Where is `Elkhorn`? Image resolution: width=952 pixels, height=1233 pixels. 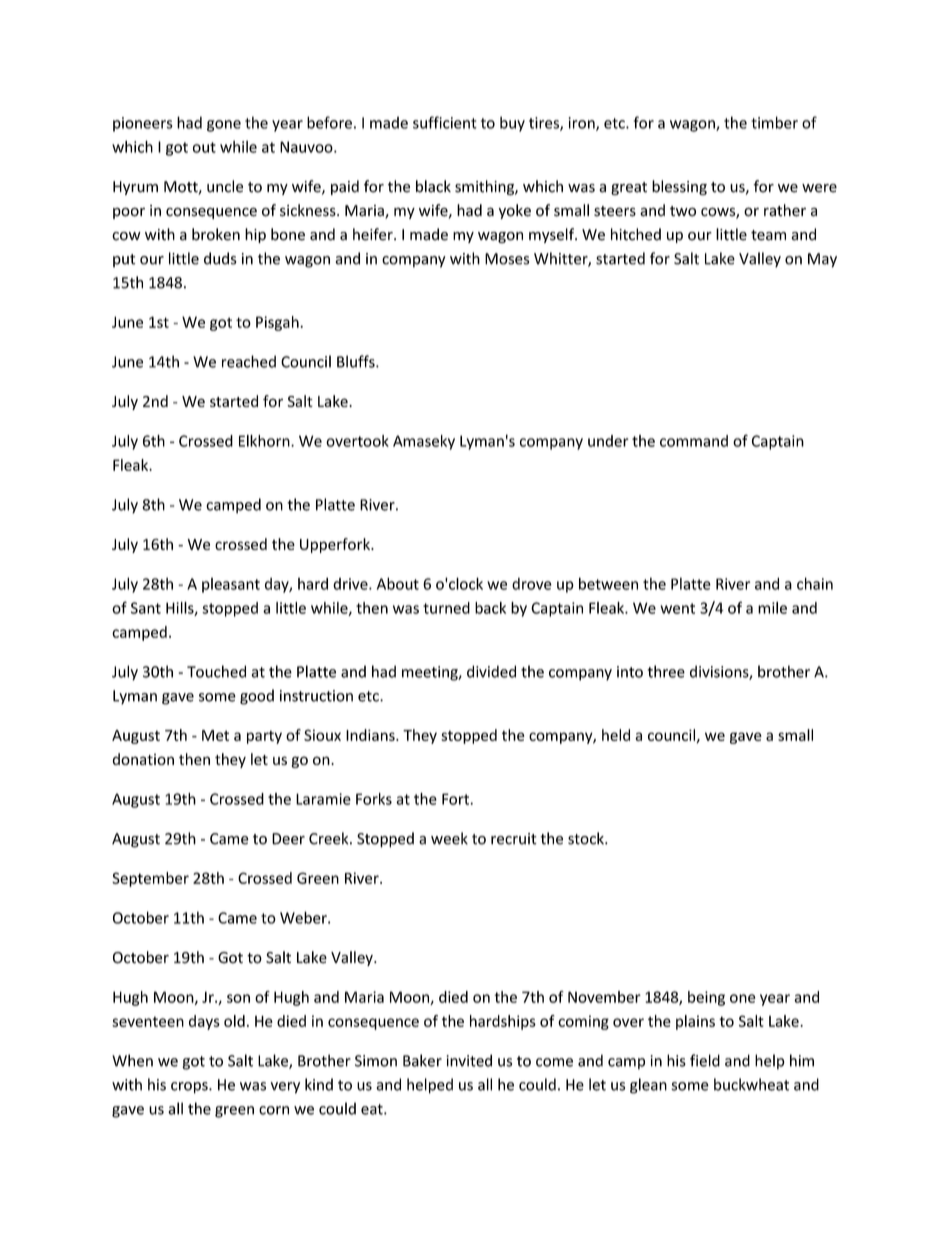 Elkhorn is located at coordinates (265, 441).
